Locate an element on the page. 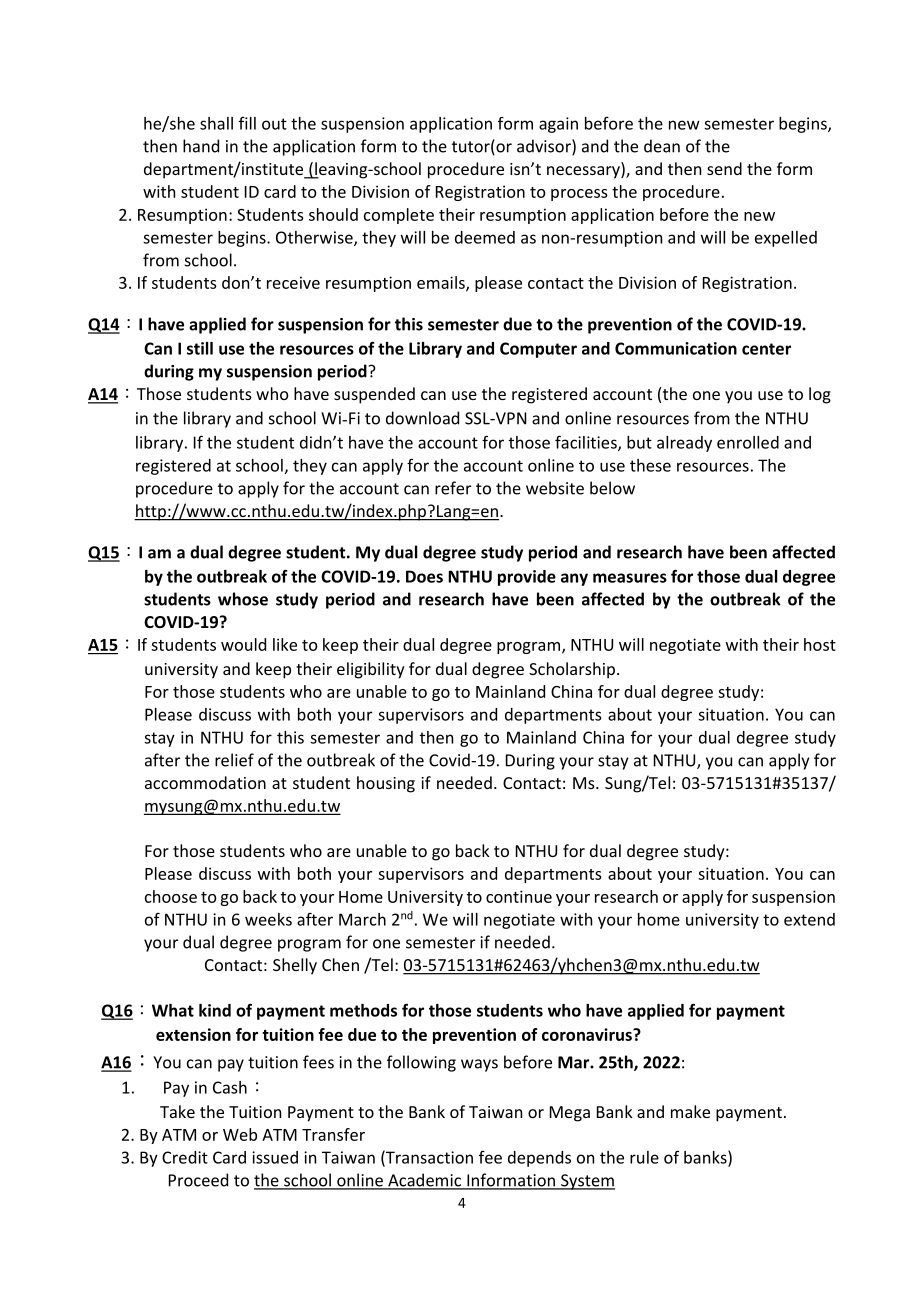 The height and width of the document is (1308, 924). fill is located at coordinates (247, 123).
